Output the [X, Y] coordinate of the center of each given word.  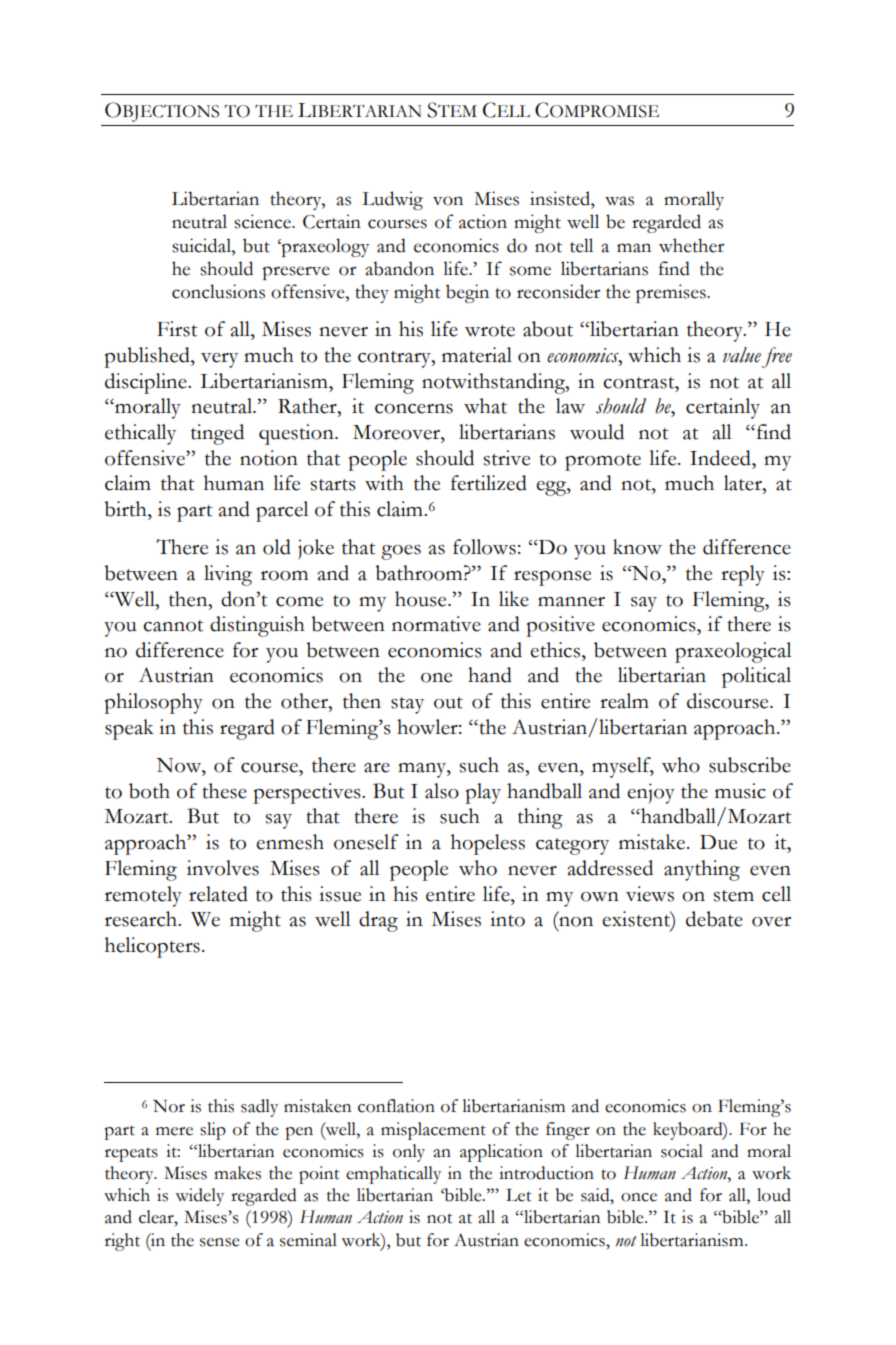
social [682, 1151]
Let [519, 1195]
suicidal [202, 245]
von [448, 201]
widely [199, 1197]
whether [691, 245]
